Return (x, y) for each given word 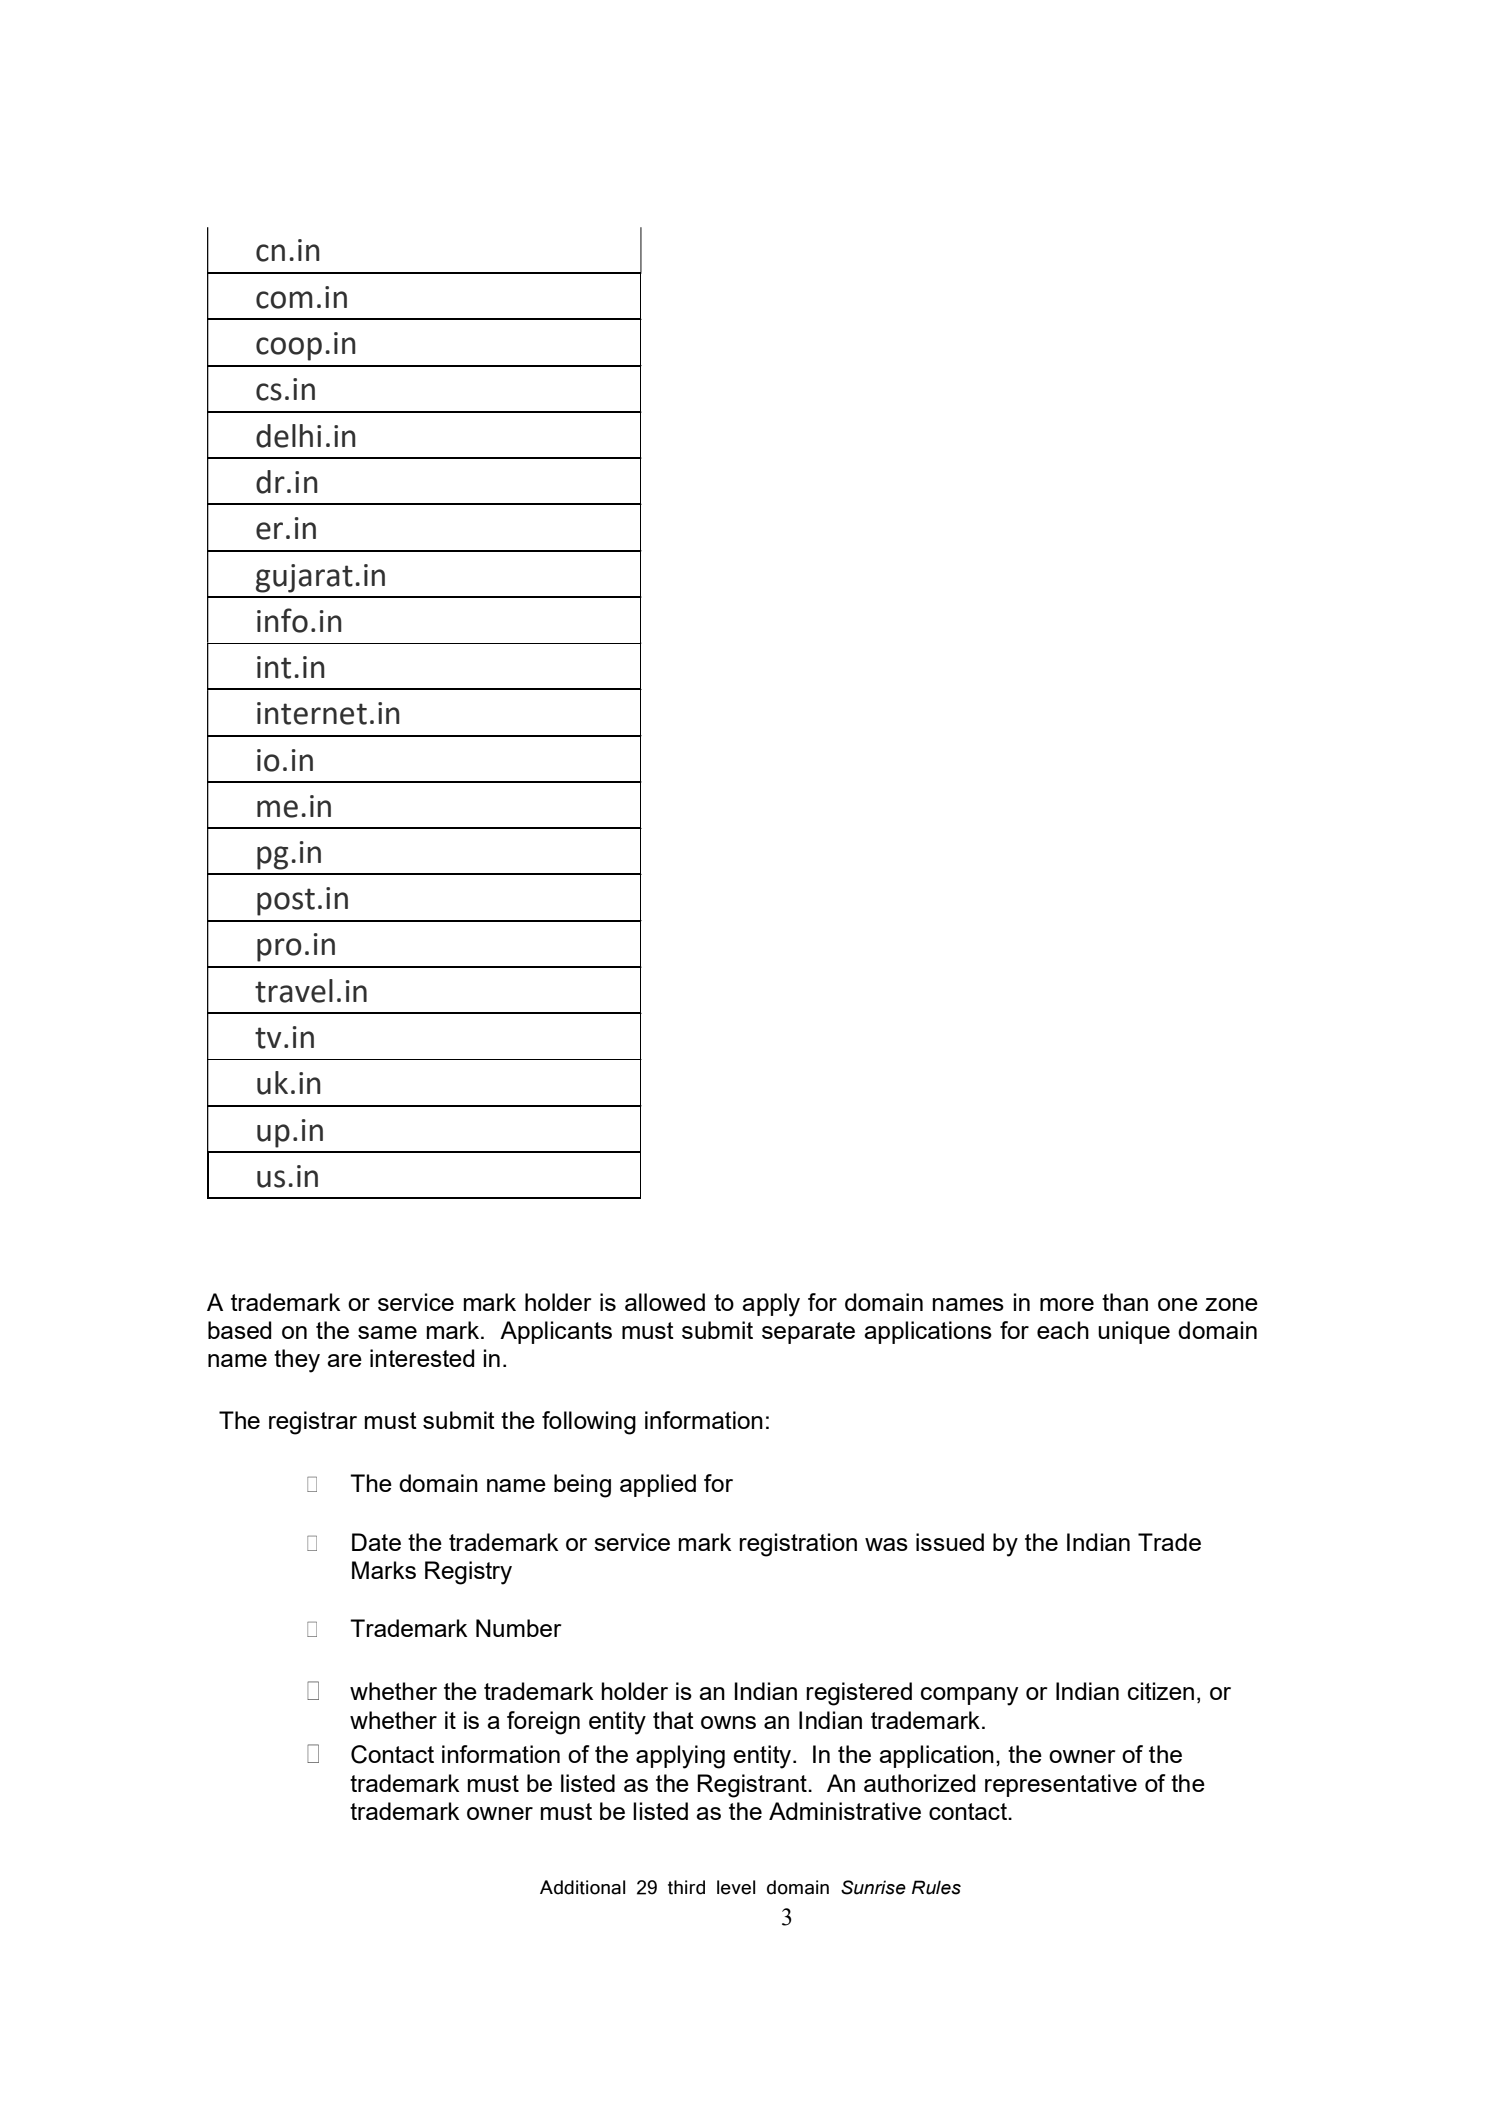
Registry (468, 1573)
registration (798, 1545)
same (387, 1332)
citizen (1161, 1691)
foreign (543, 1723)
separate (808, 1333)
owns (728, 1722)
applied (658, 1485)
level (736, 1887)
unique (1134, 1332)
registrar (313, 1423)
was (886, 1544)
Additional (582, 1887)
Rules (936, 1887)
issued (950, 1542)
